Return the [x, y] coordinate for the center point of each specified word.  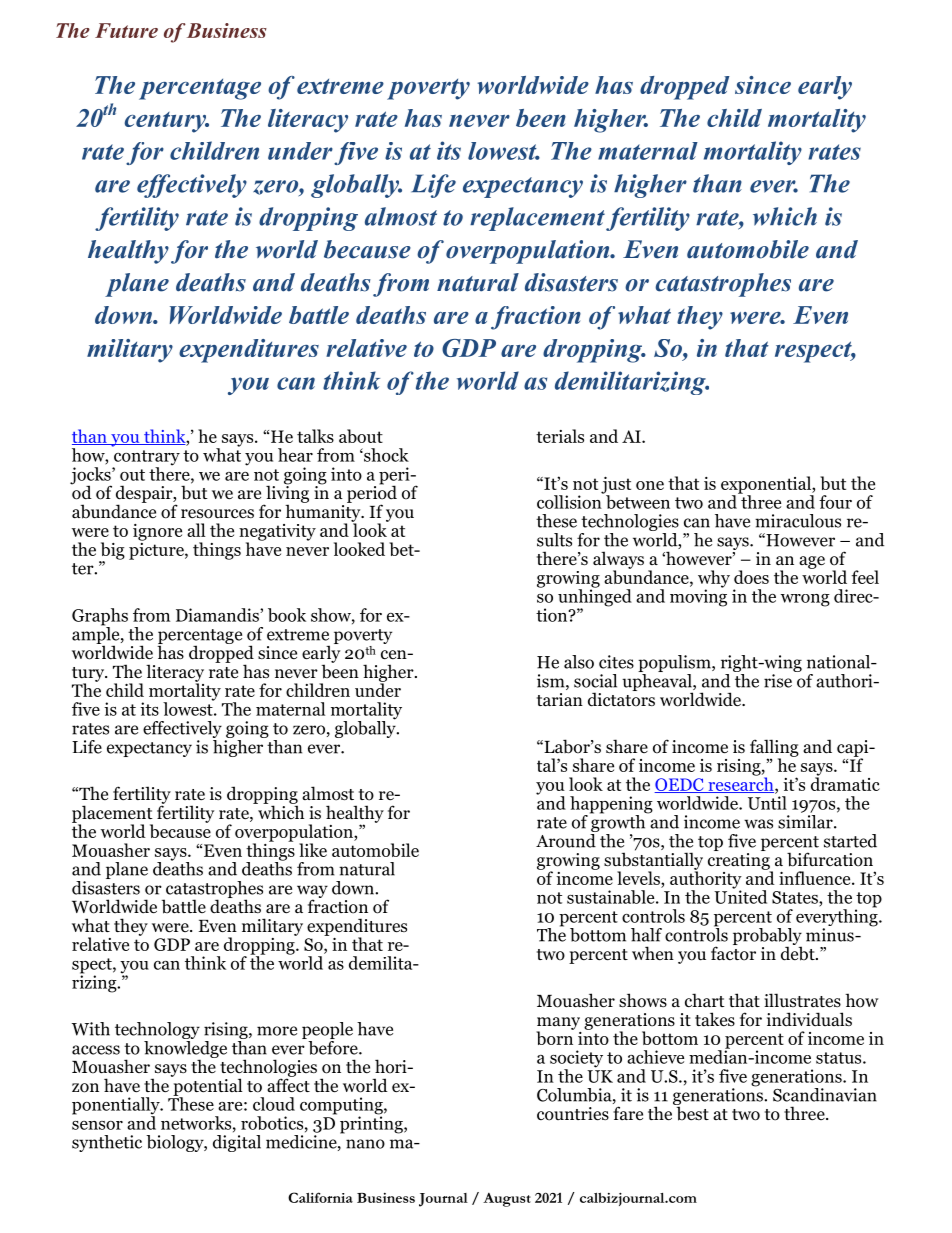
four [835, 502]
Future [126, 30]
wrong [805, 600]
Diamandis [218, 615]
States [796, 897]
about [361, 436]
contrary [146, 459]
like [313, 850]
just [616, 486]
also [579, 662]
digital [237, 1142]
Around [567, 839]
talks [315, 436]
